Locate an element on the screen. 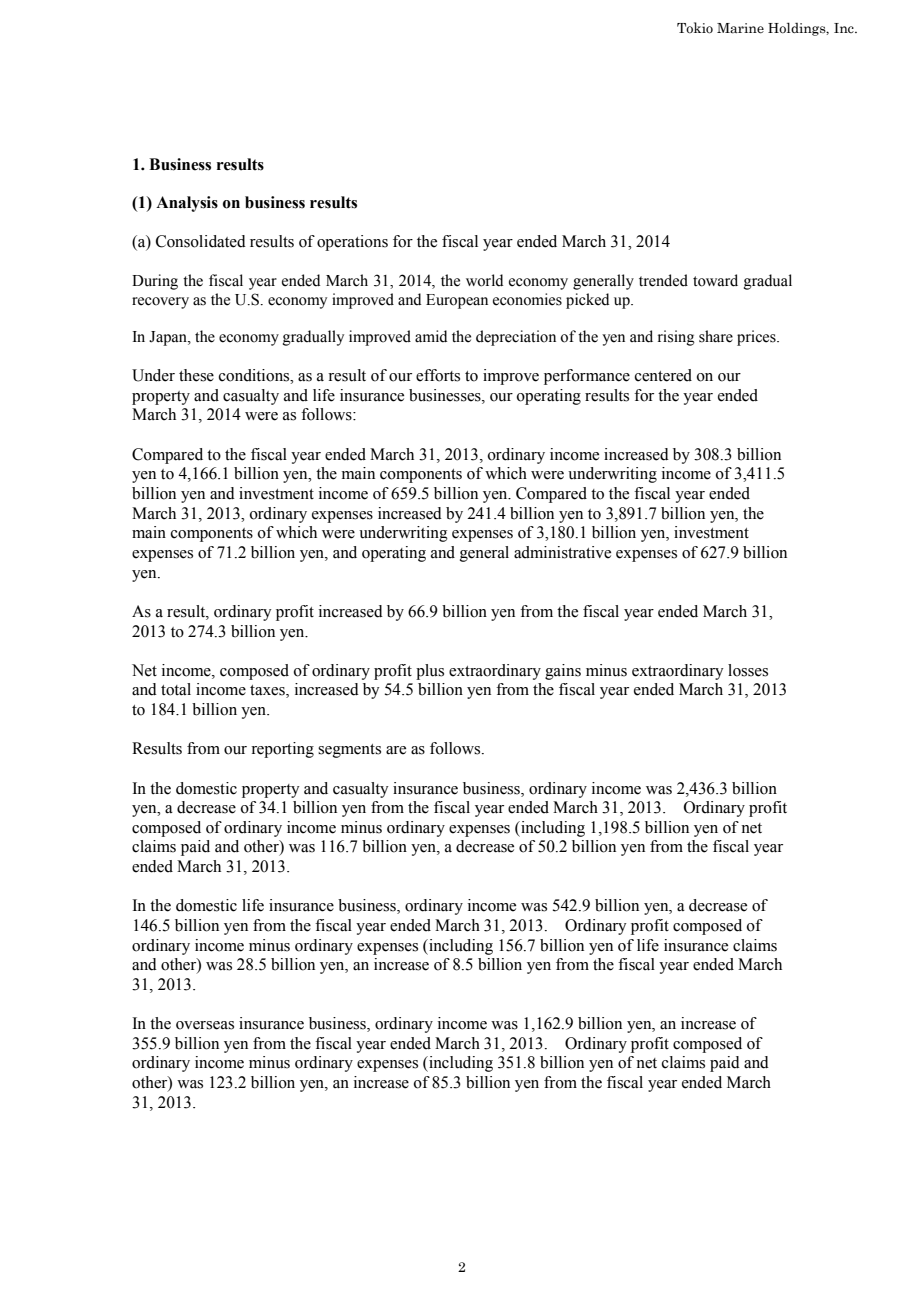 The width and height of the screenshot is (924, 1308). Consolidated is located at coordinates (201, 241).
